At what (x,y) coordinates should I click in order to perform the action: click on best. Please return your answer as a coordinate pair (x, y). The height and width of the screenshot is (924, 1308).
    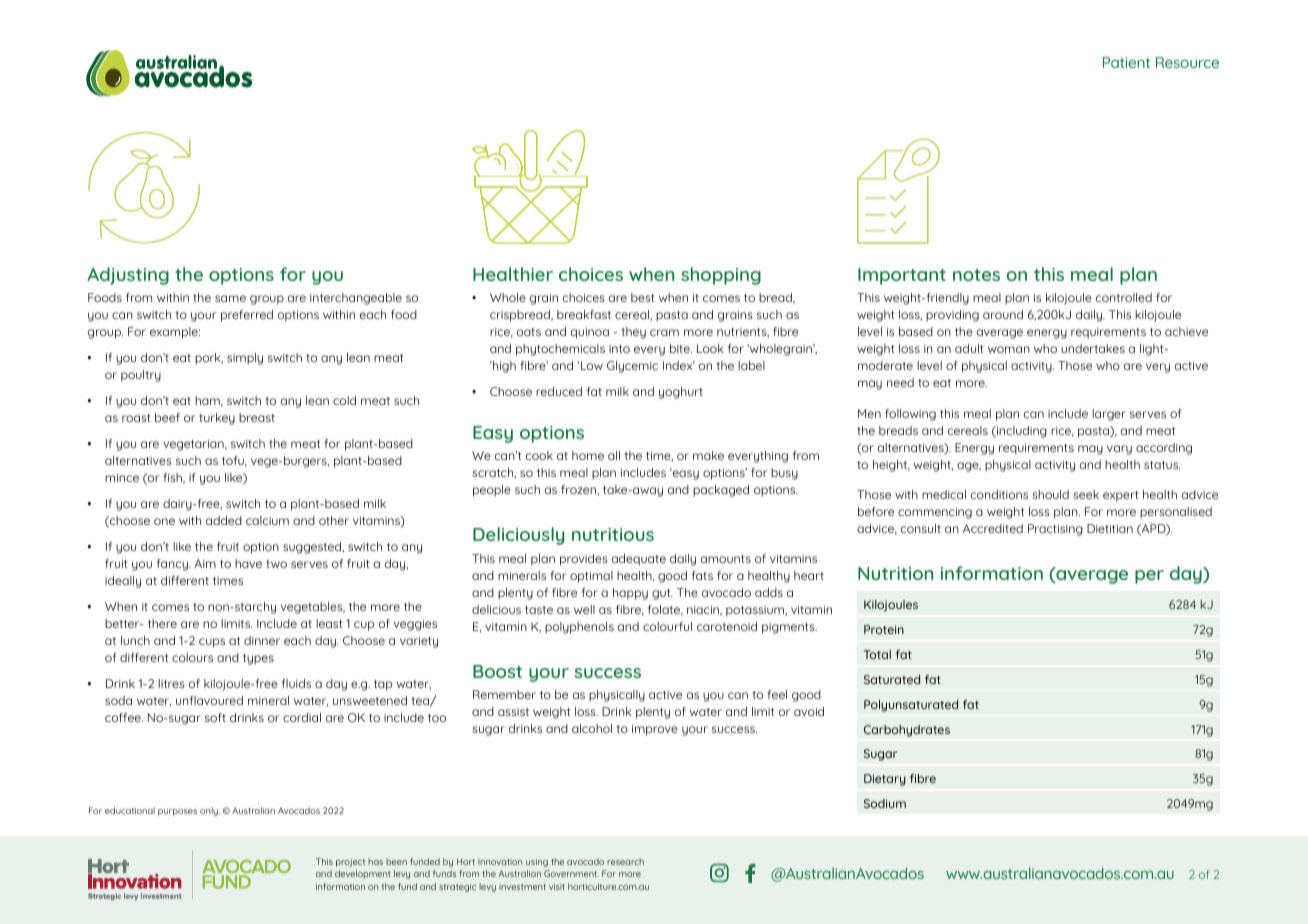
    Looking at the image, I should click on (642, 297).
